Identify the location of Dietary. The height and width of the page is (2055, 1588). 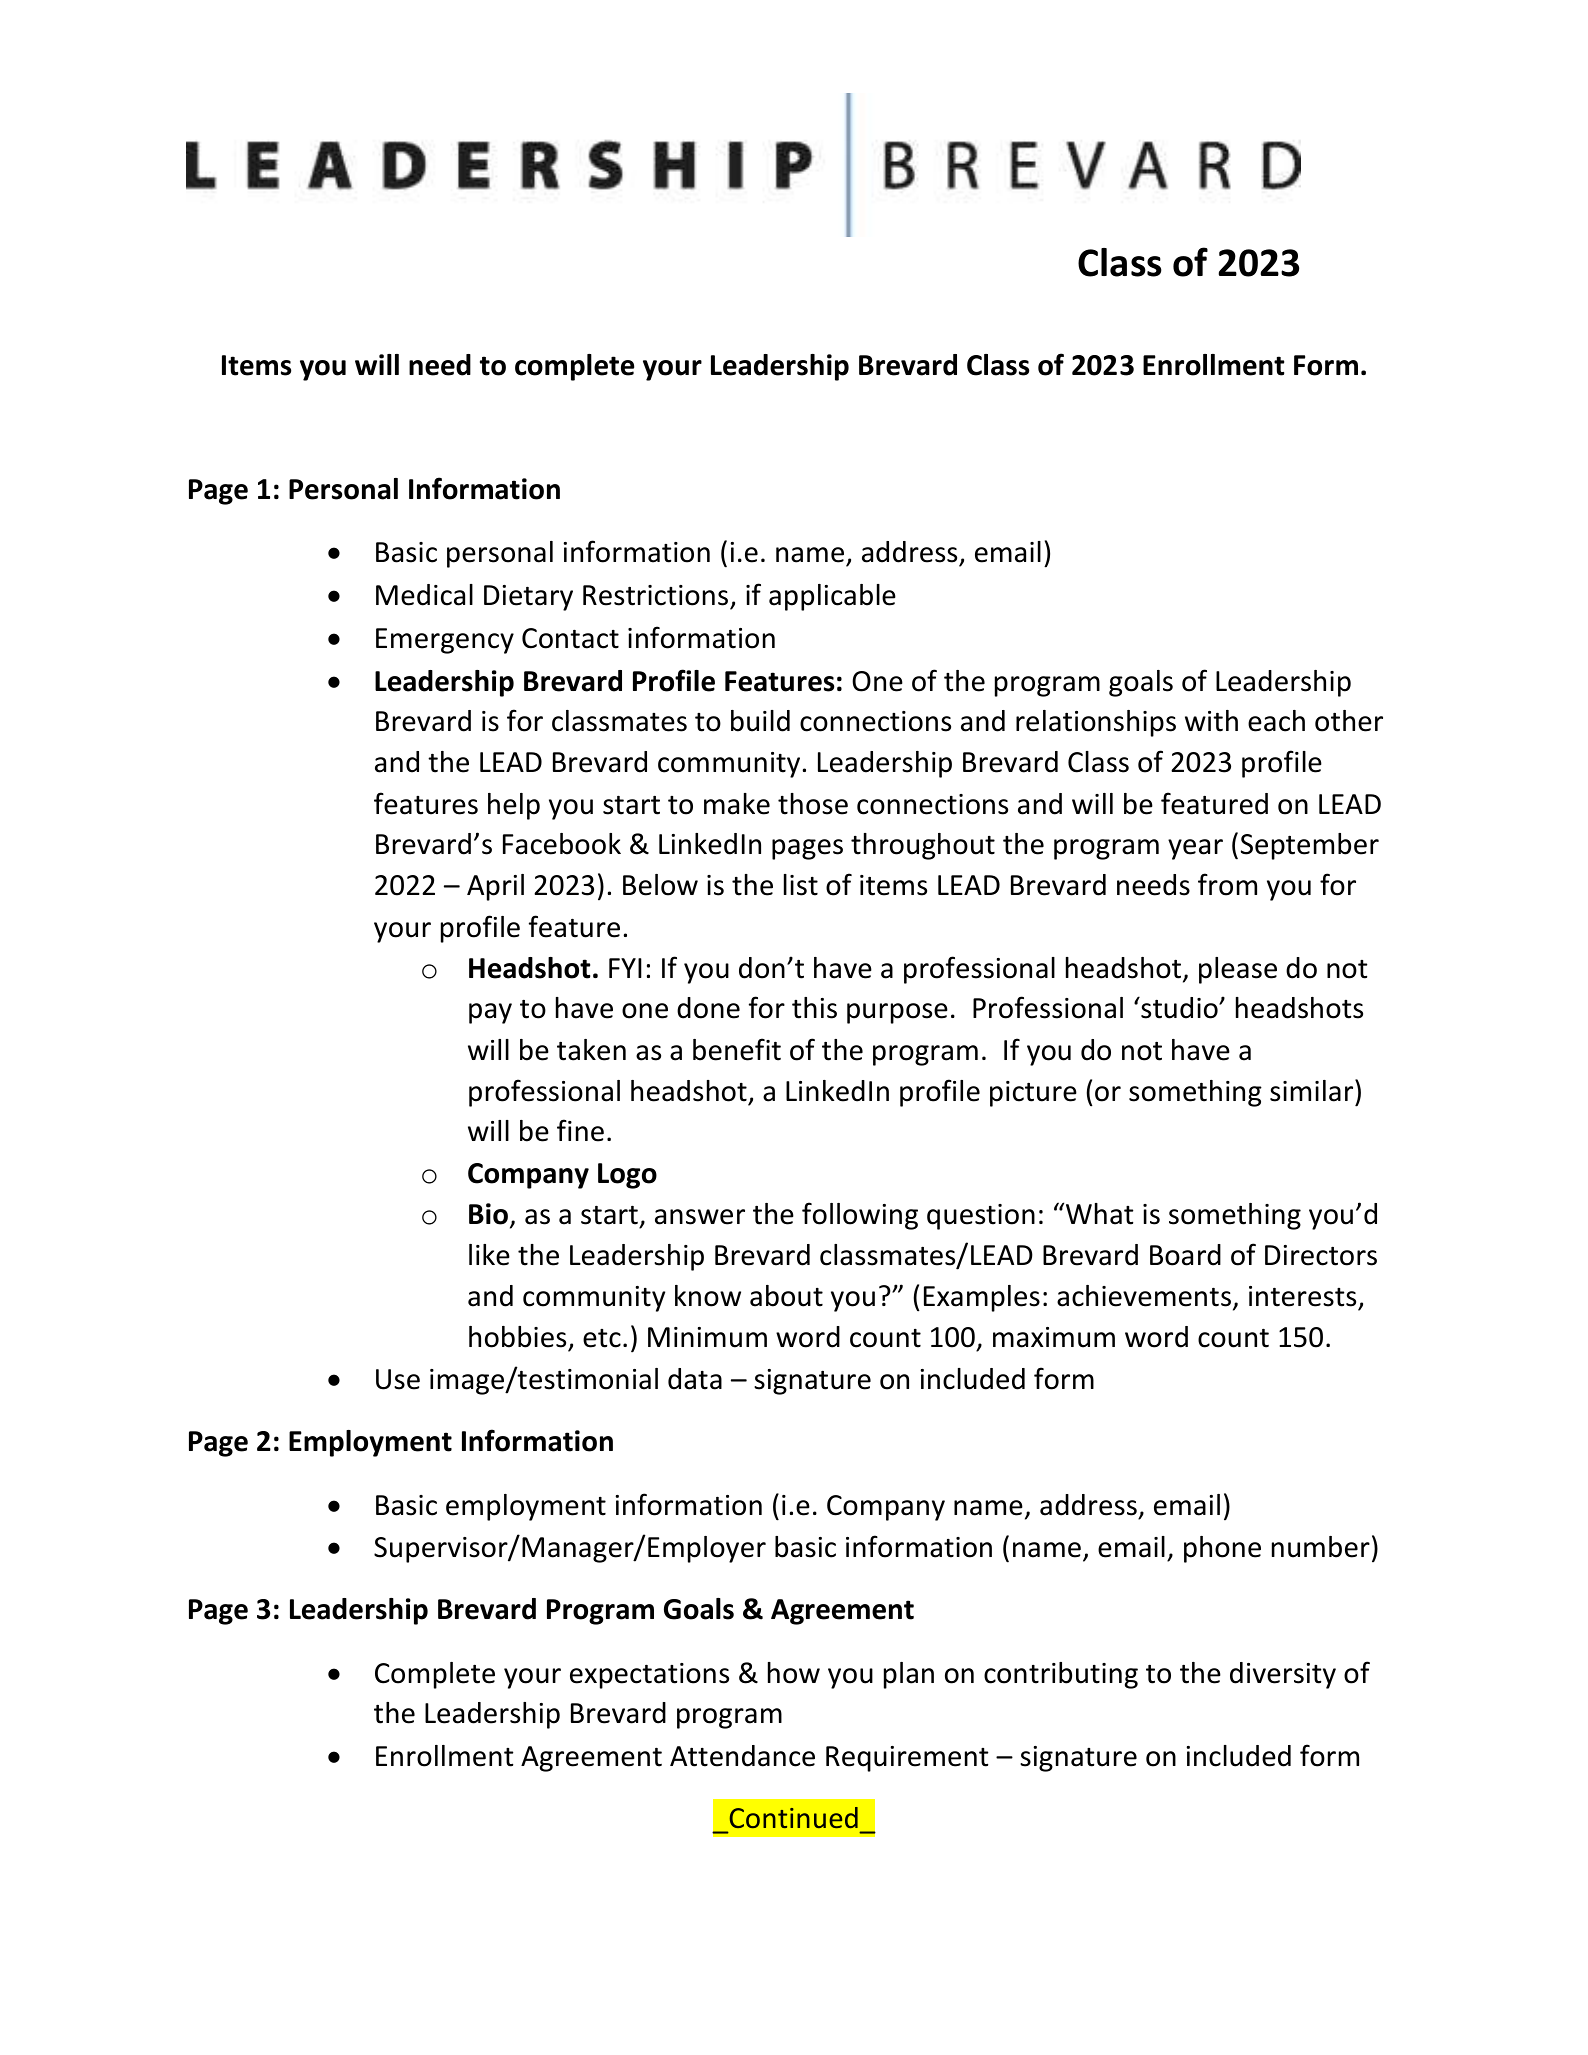
(528, 598).
